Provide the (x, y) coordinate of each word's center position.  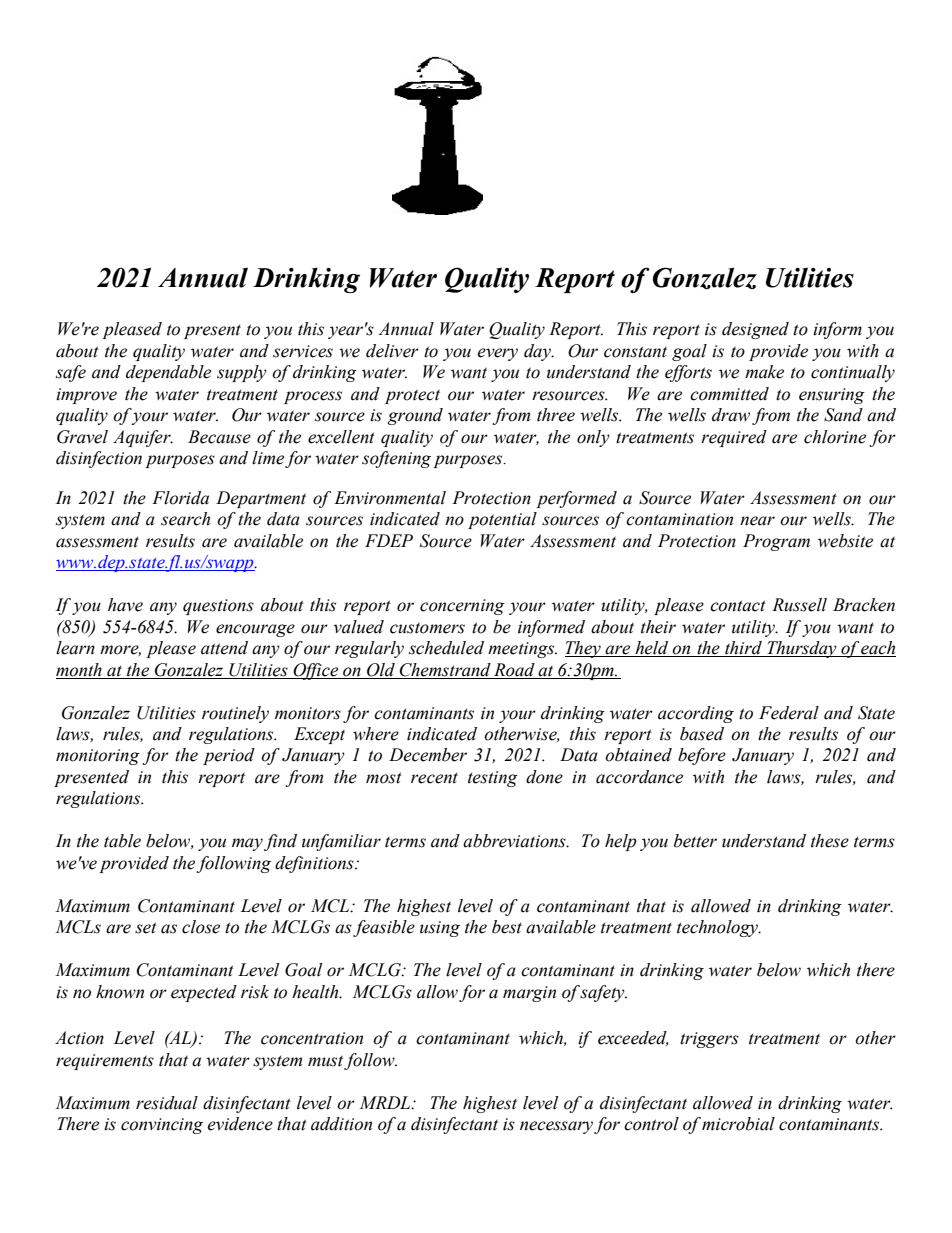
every (497, 354)
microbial (738, 1124)
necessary (556, 1127)
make (764, 372)
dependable (168, 373)
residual (167, 1103)
